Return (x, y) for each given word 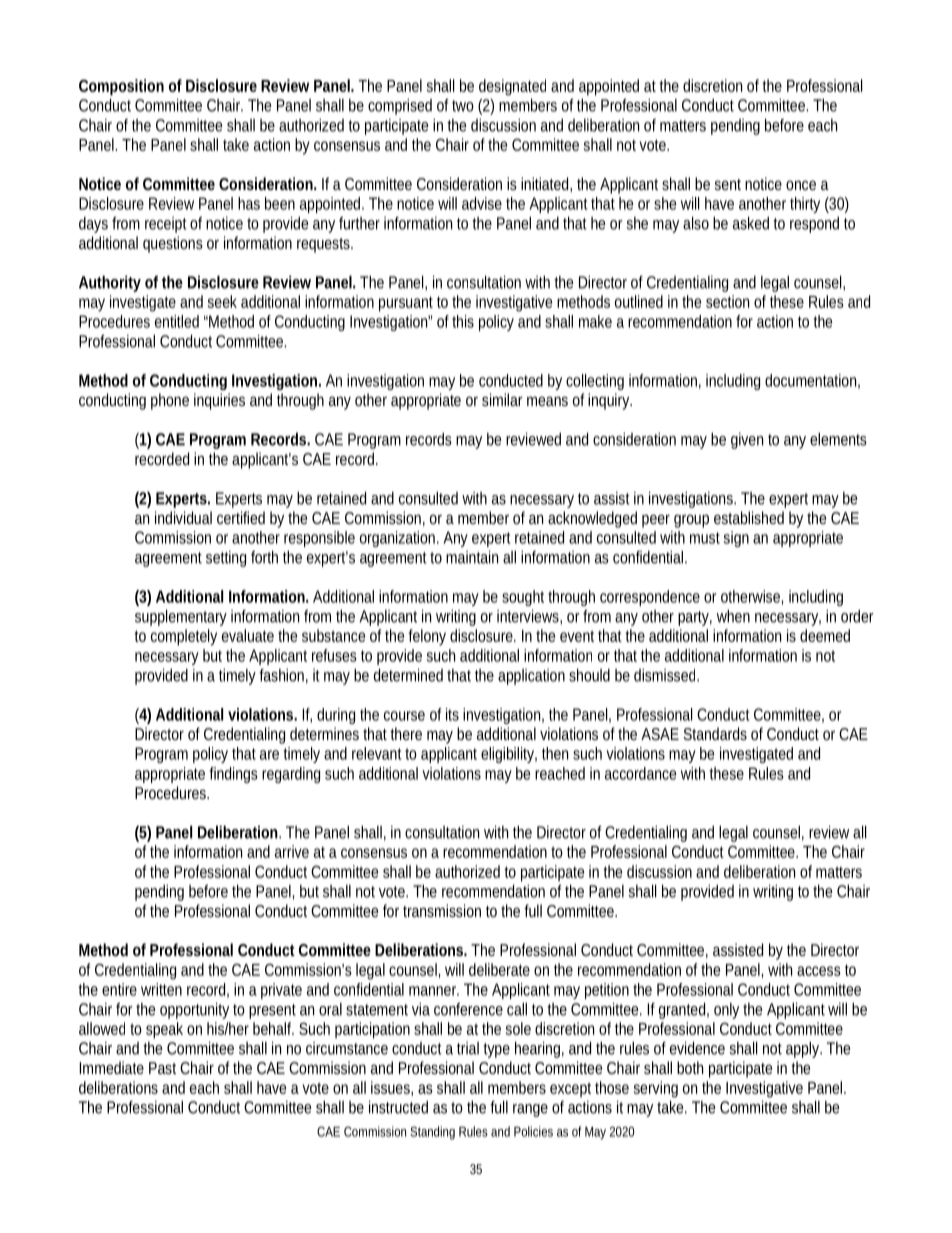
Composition (121, 87)
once (801, 185)
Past (162, 1068)
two (463, 106)
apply (803, 1050)
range (530, 1110)
